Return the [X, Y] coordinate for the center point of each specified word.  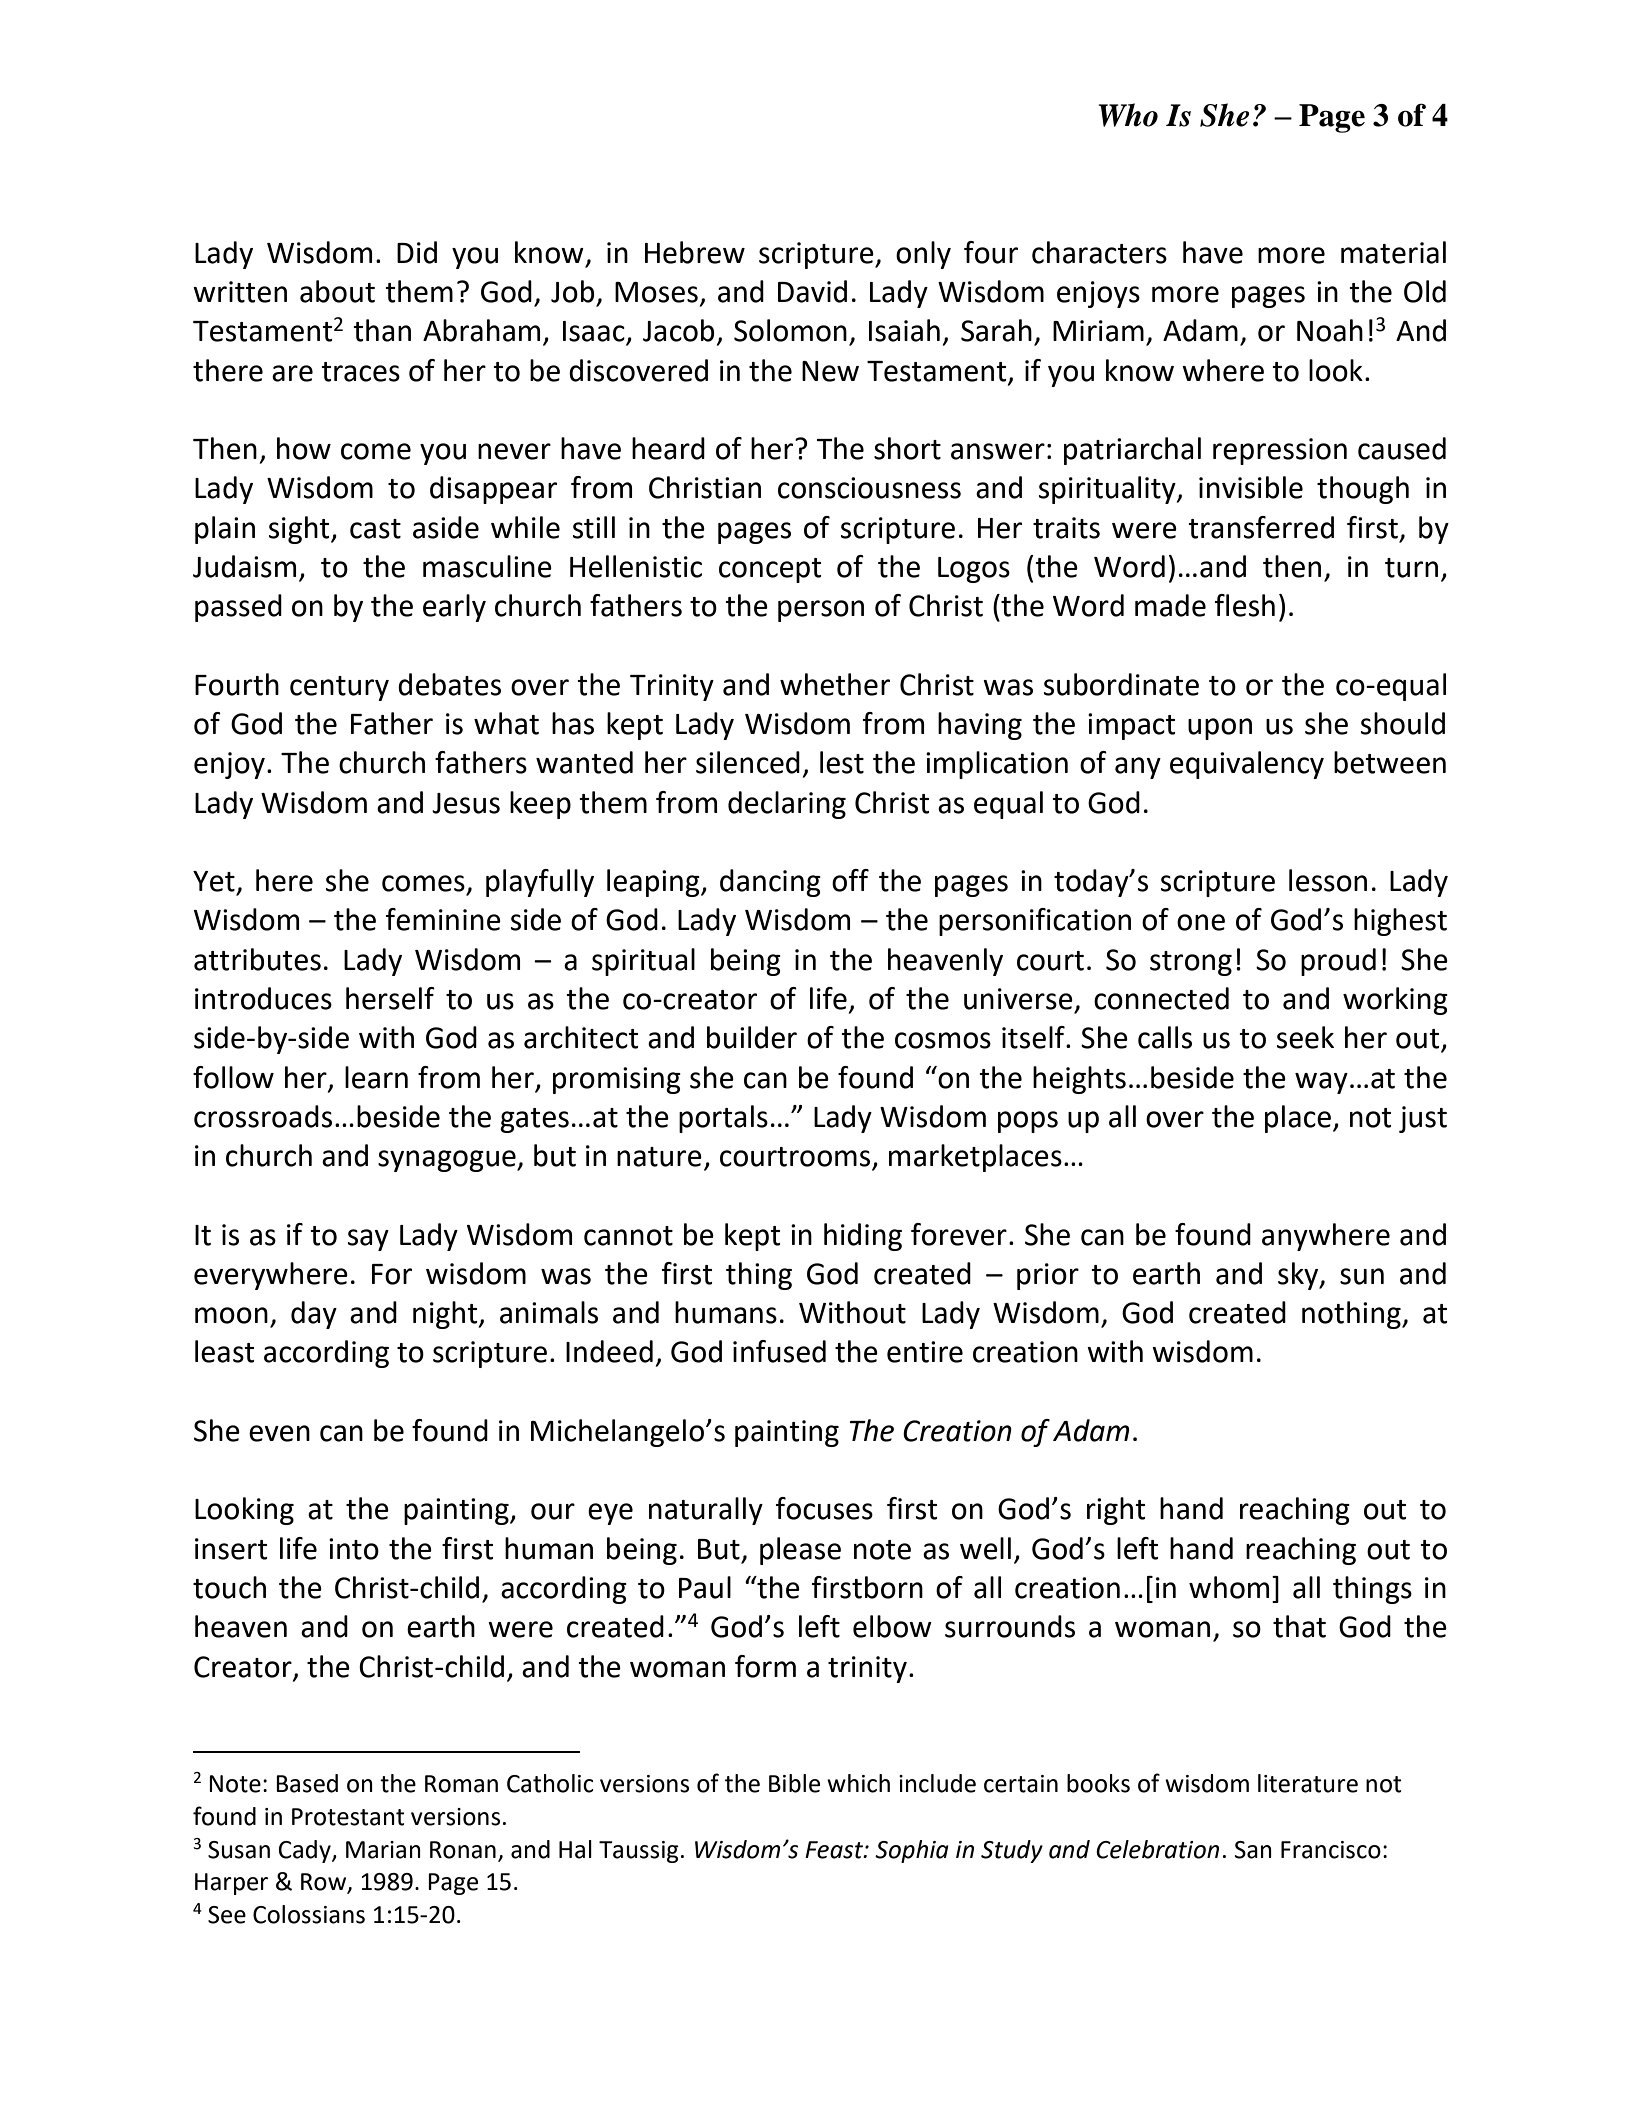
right [1116, 1511]
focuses [824, 1508]
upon [1220, 729]
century [339, 688]
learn [376, 1077]
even [279, 1433]
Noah [1330, 330]
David [812, 291]
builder [752, 1037]
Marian [383, 1850]
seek [1305, 1037]
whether [835, 684]
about [337, 291]
